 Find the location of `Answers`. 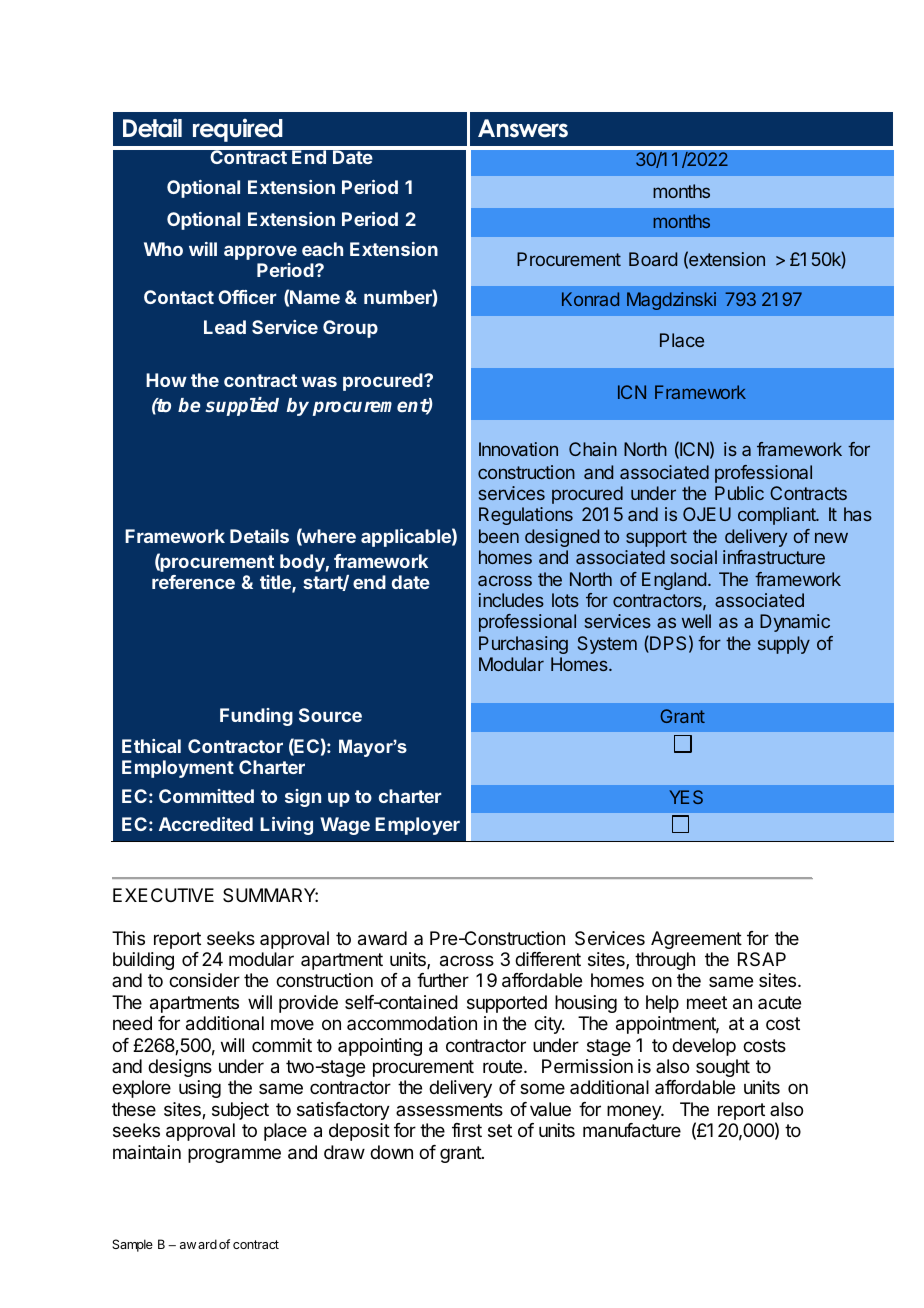

Answers is located at coordinates (523, 128).
